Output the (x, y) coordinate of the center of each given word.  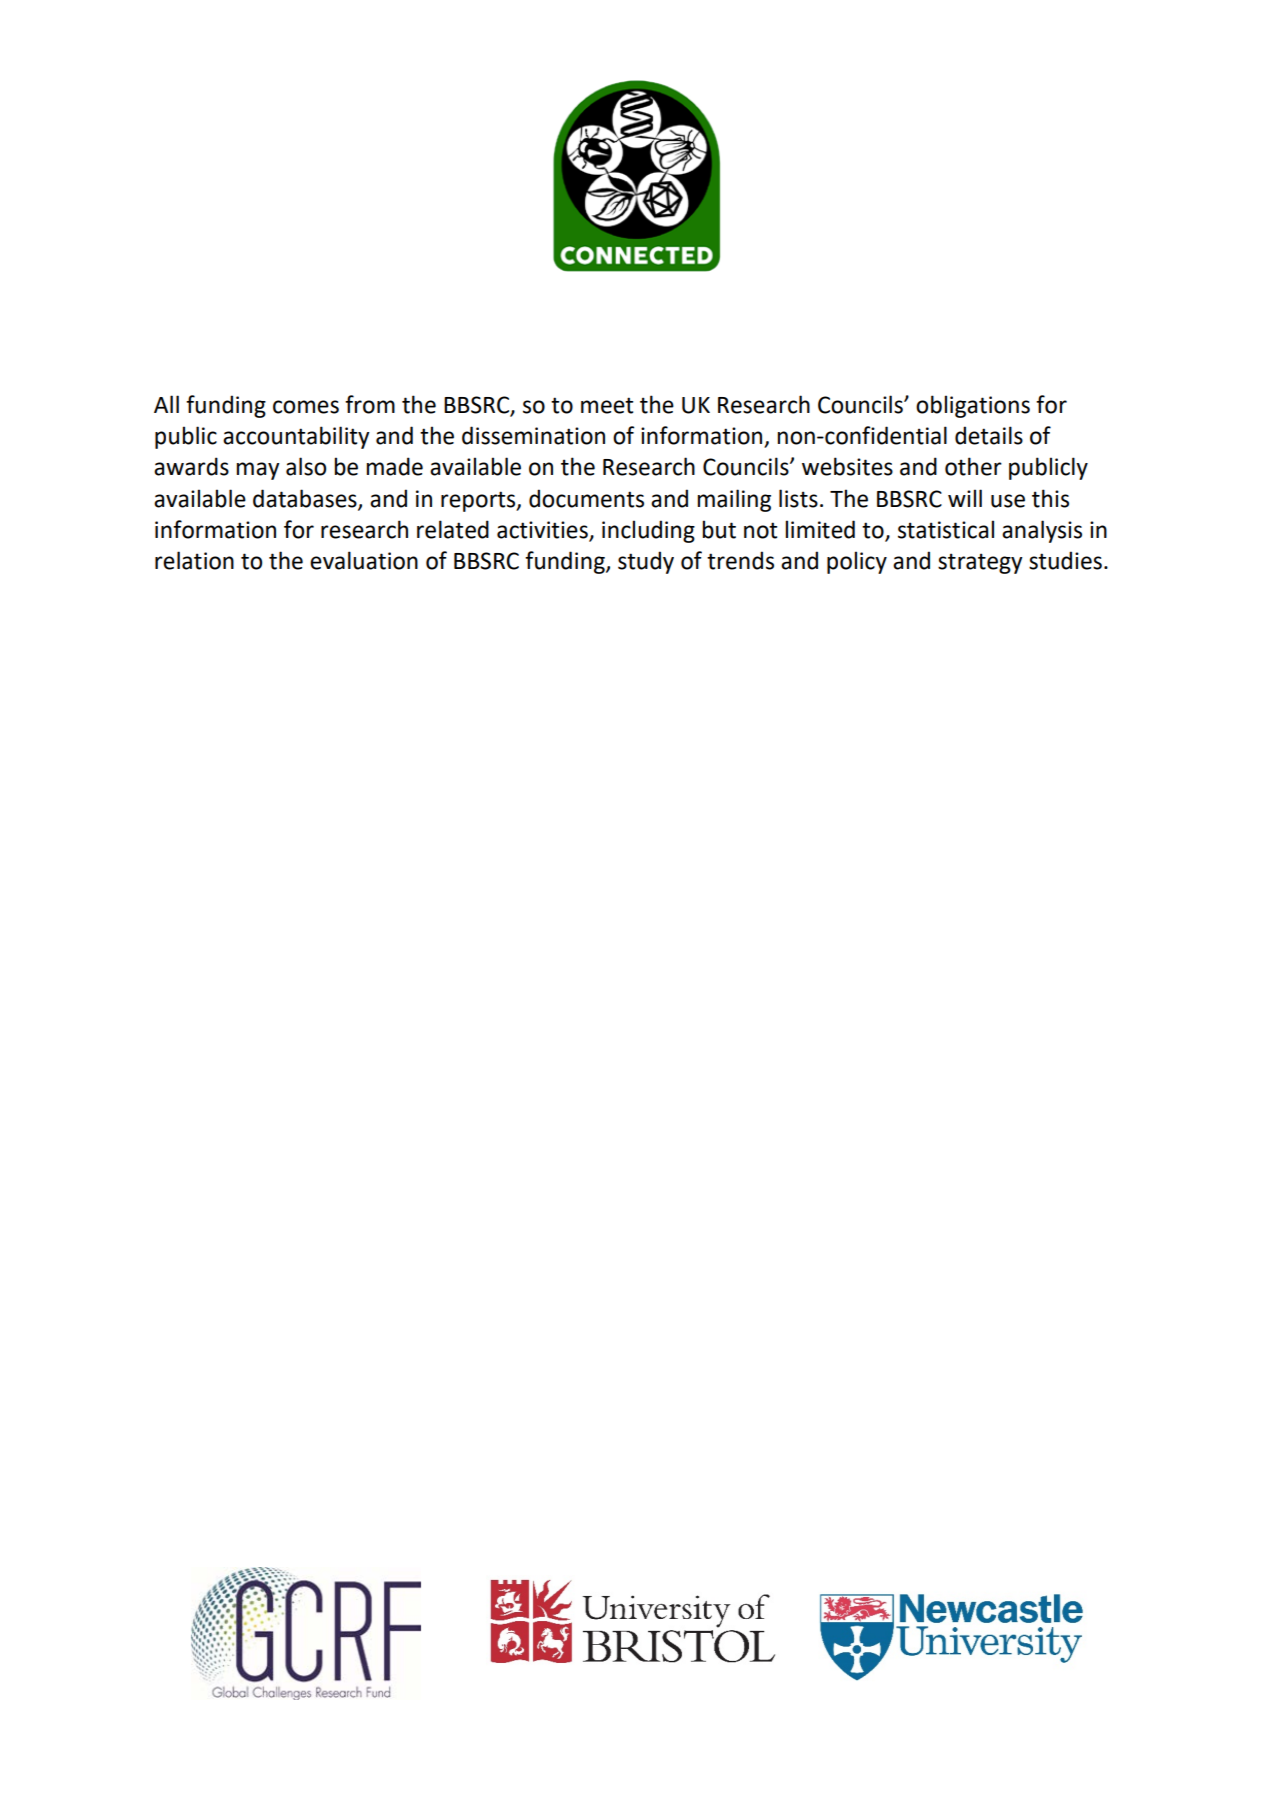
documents (586, 498)
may (258, 471)
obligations (973, 406)
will (965, 498)
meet (607, 405)
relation (194, 560)
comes (306, 407)
